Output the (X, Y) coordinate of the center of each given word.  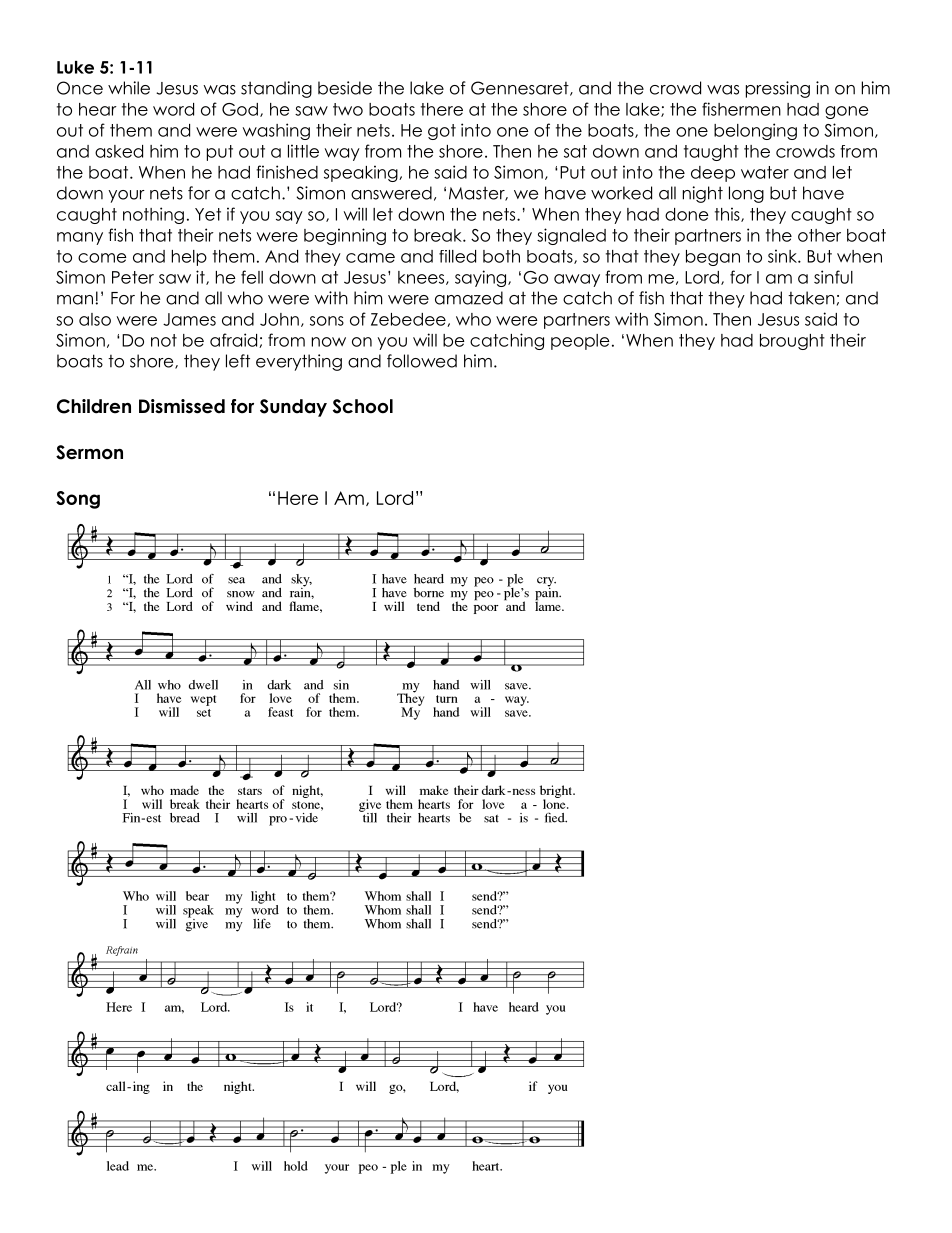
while (129, 88)
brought (792, 342)
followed (422, 361)
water (765, 172)
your (126, 196)
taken (811, 298)
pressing (778, 89)
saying (482, 278)
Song (78, 500)
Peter (133, 277)
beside (345, 88)
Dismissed (182, 406)
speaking (362, 173)
